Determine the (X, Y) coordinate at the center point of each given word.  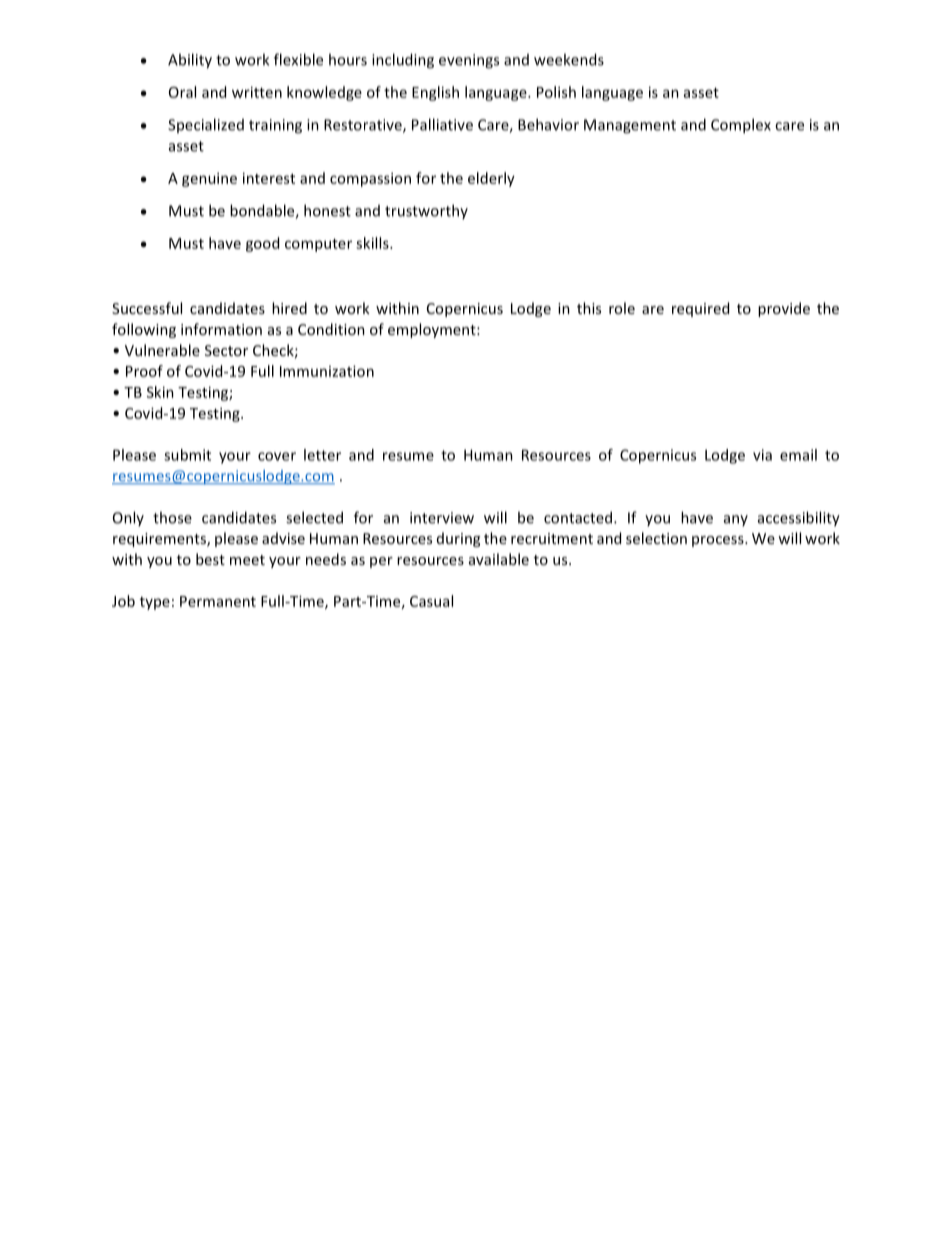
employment (433, 330)
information (221, 329)
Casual (431, 601)
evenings (469, 61)
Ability (190, 61)
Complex (741, 126)
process (719, 541)
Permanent (218, 601)
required (700, 309)
